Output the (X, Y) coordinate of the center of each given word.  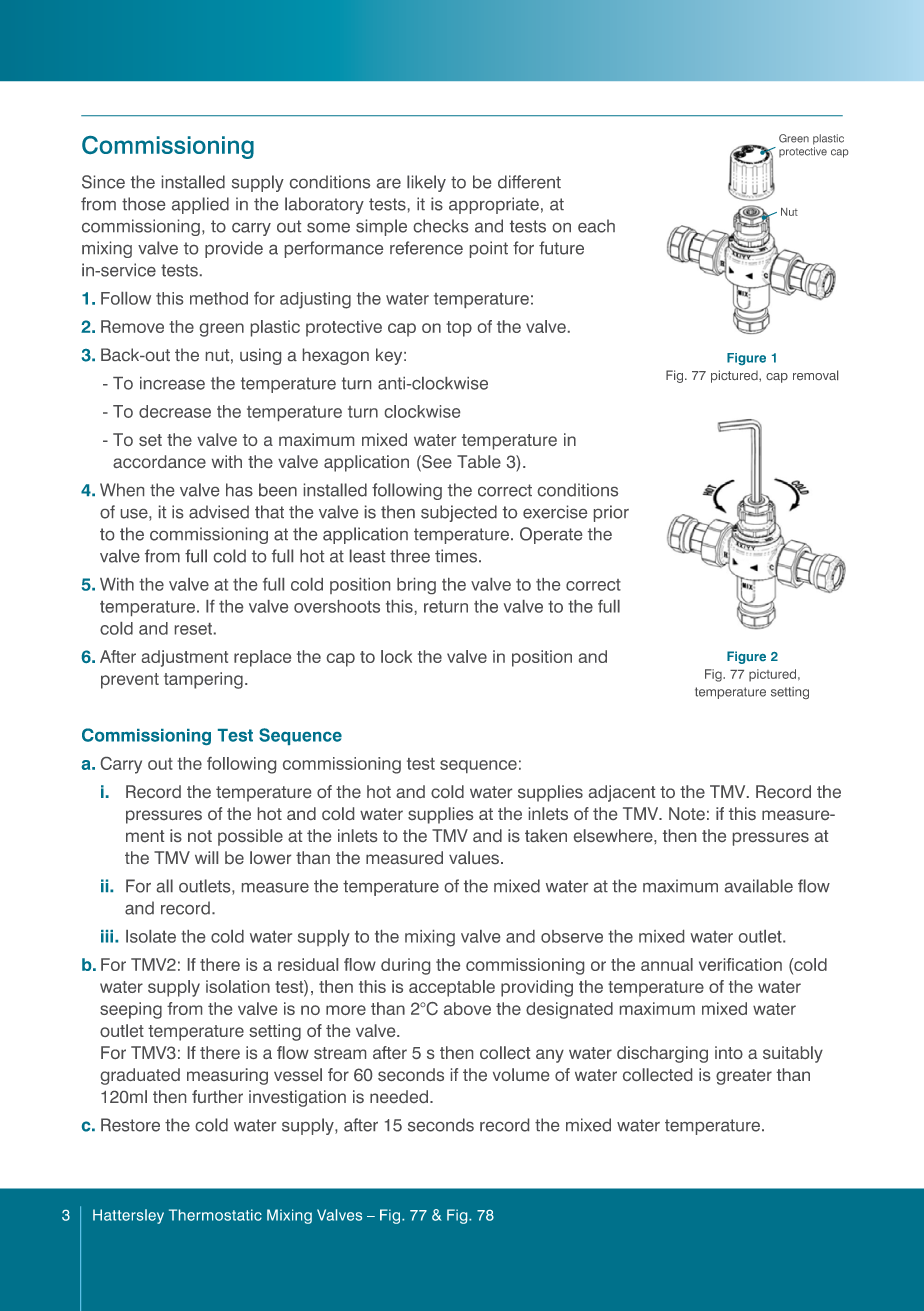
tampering (203, 680)
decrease (175, 411)
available (759, 886)
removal (815, 375)
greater (744, 1077)
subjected (459, 513)
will (206, 857)
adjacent (622, 793)
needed (399, 1096)
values (474, 857)
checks (441, 226)
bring (416, 586)
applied (200, 205)
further (217, 1096)
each (596, 226)
